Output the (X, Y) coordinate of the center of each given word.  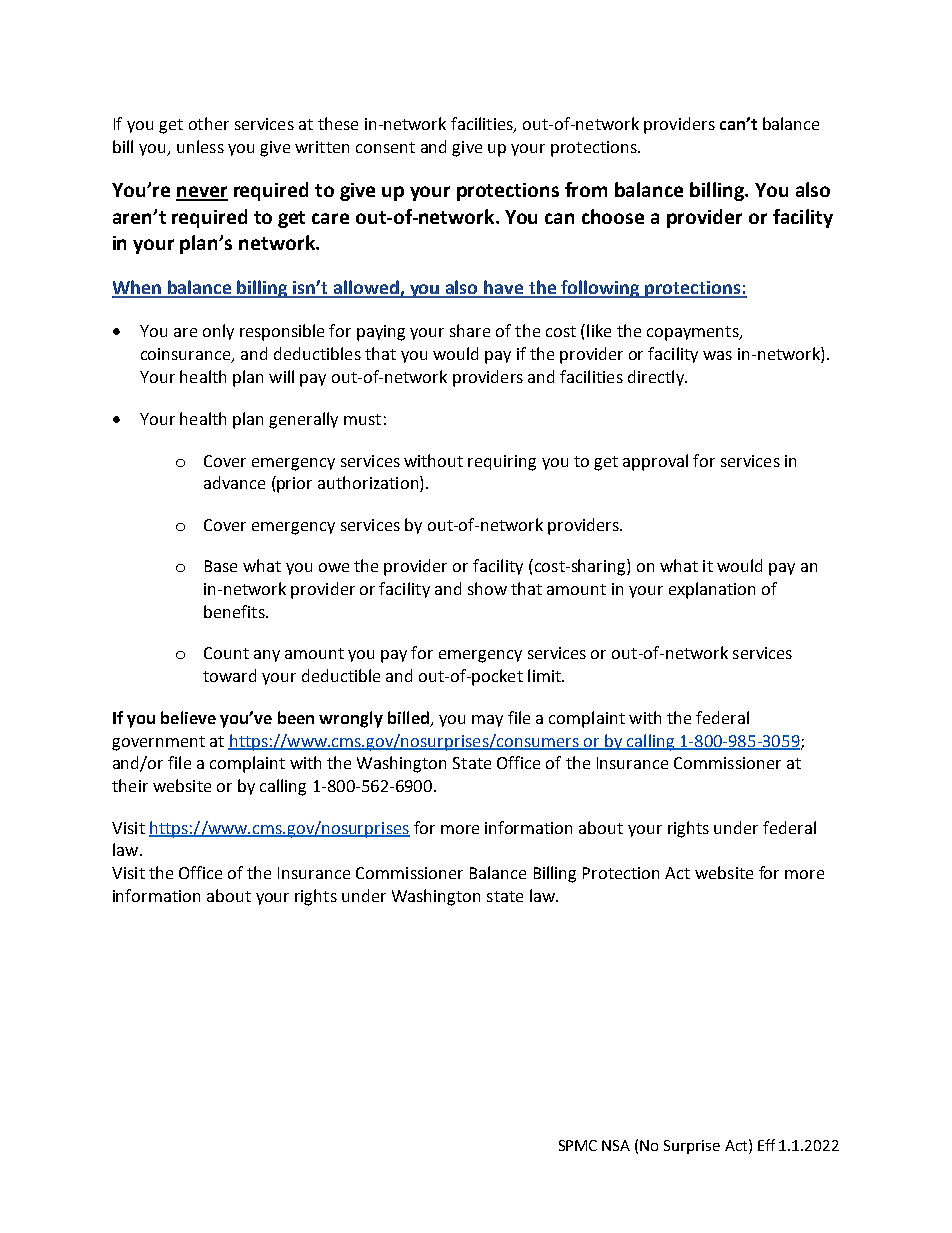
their (130, 785)
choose (613, 216)
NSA (616, 1145)
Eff (766, 1145)
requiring (502, 463)
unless (200, 146)
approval (655, 462)
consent (385, 147)
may (487, 721)
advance (234, 482)
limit (545, 675)
